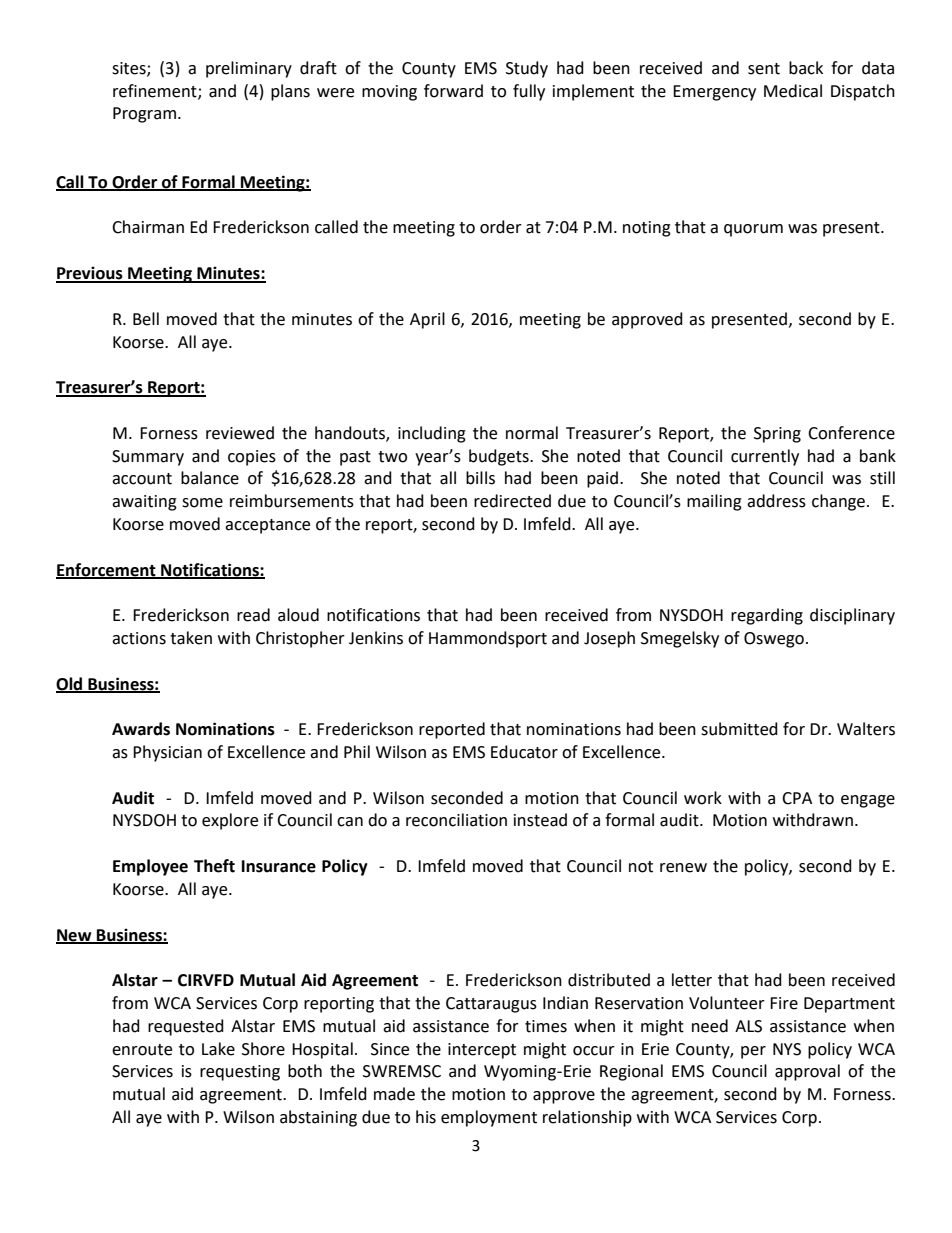  What do you see at coordinates (767, 616) in the page?
I see `regarding` at bounding box center [767, 616].
